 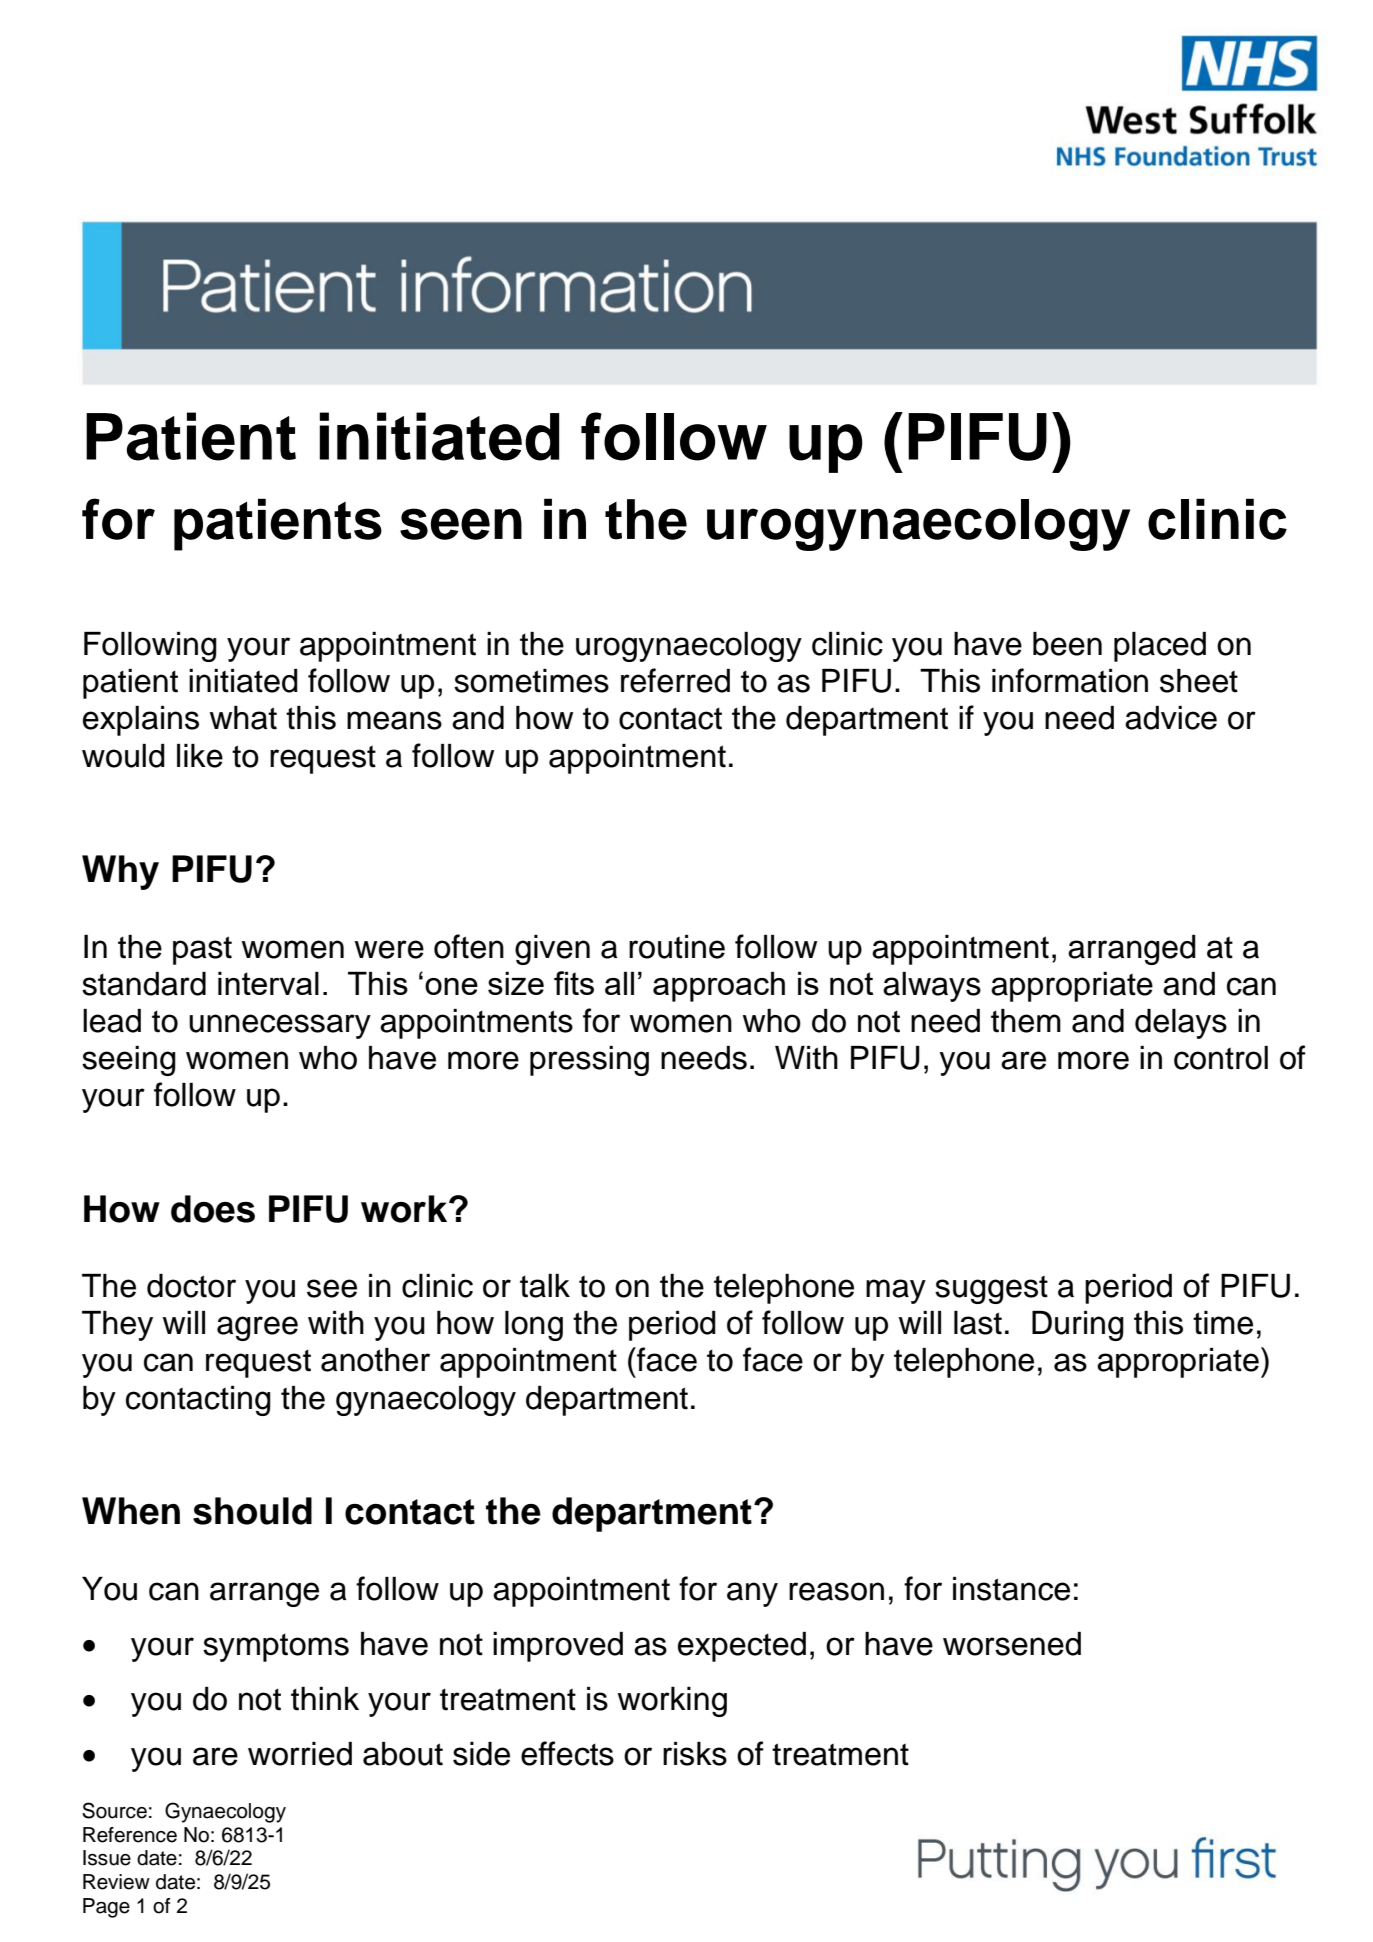 What do you see at coordinates (695, 1754) in the screenshot?
I see `risks` at bounding box center [695, 1754].
